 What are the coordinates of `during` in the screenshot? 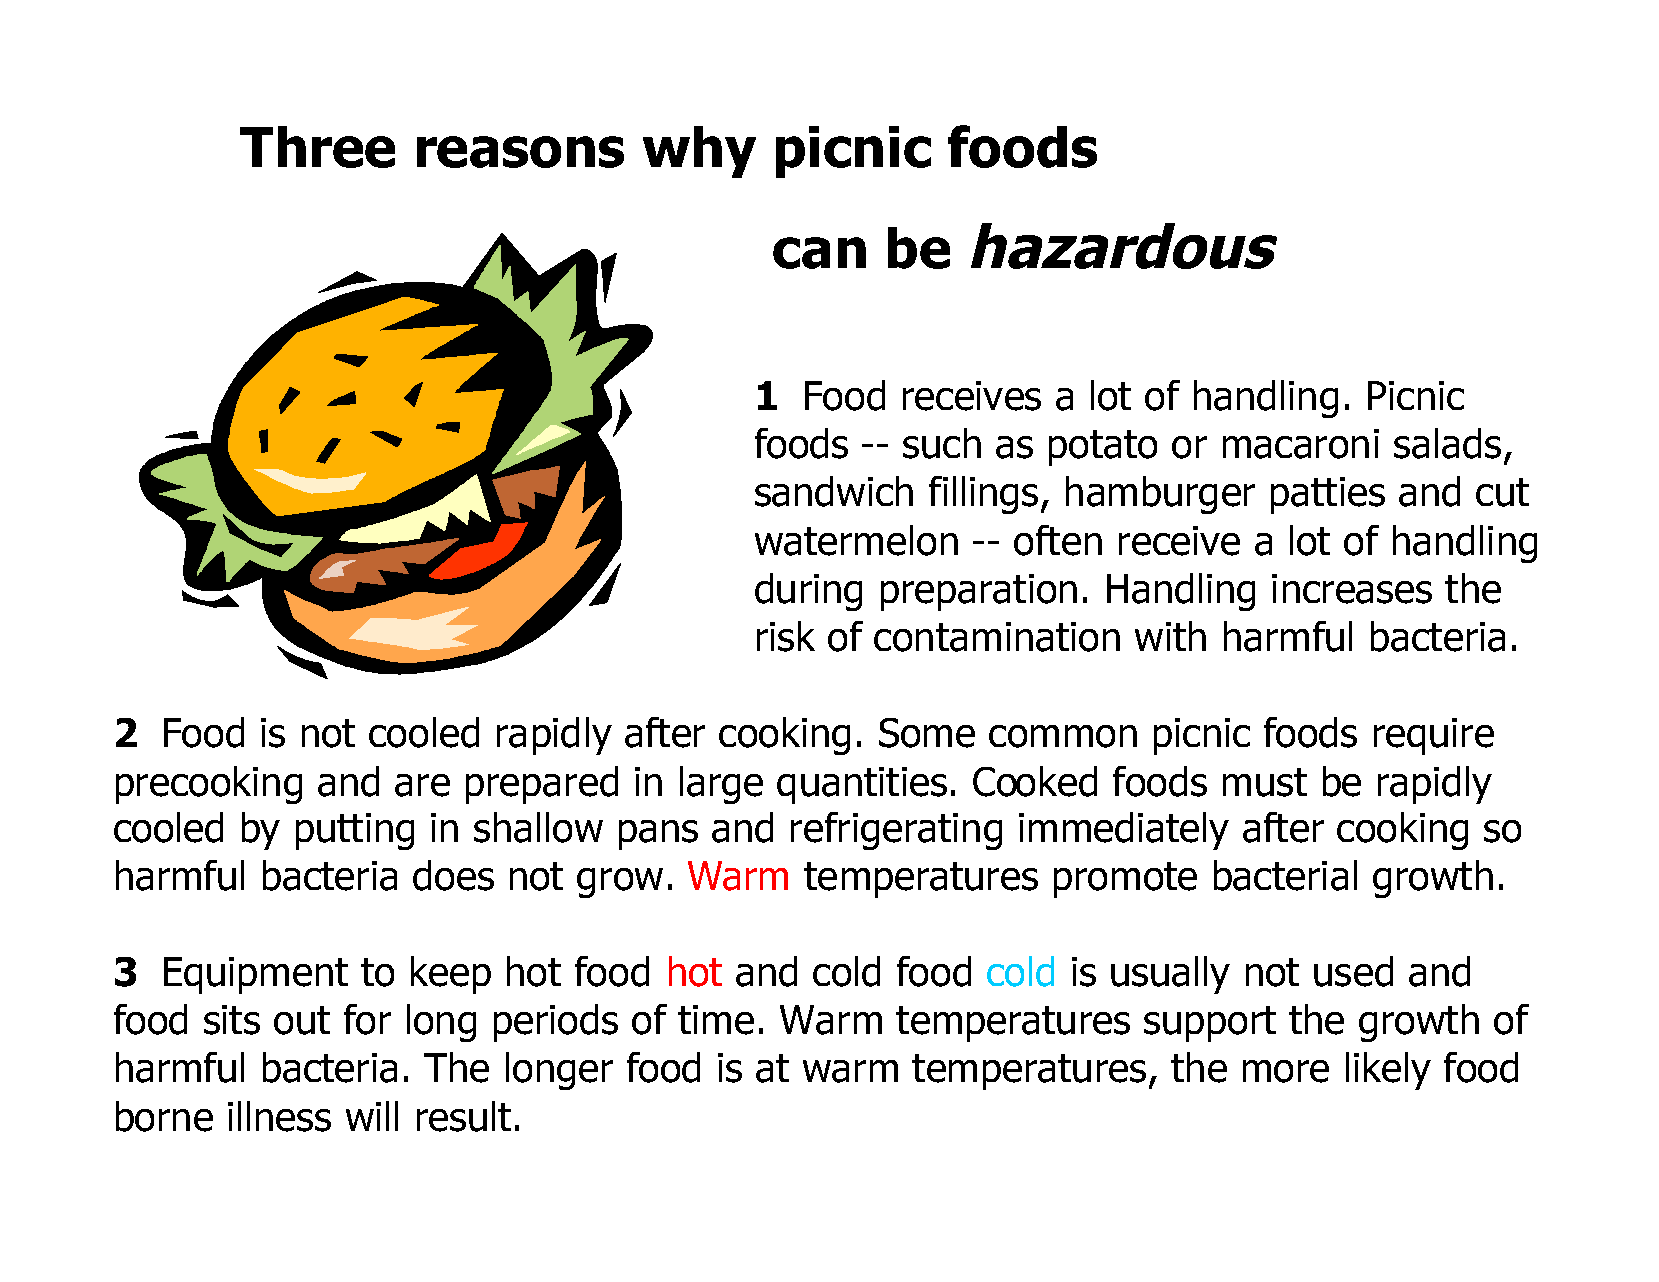 It's located at (808, 592).
